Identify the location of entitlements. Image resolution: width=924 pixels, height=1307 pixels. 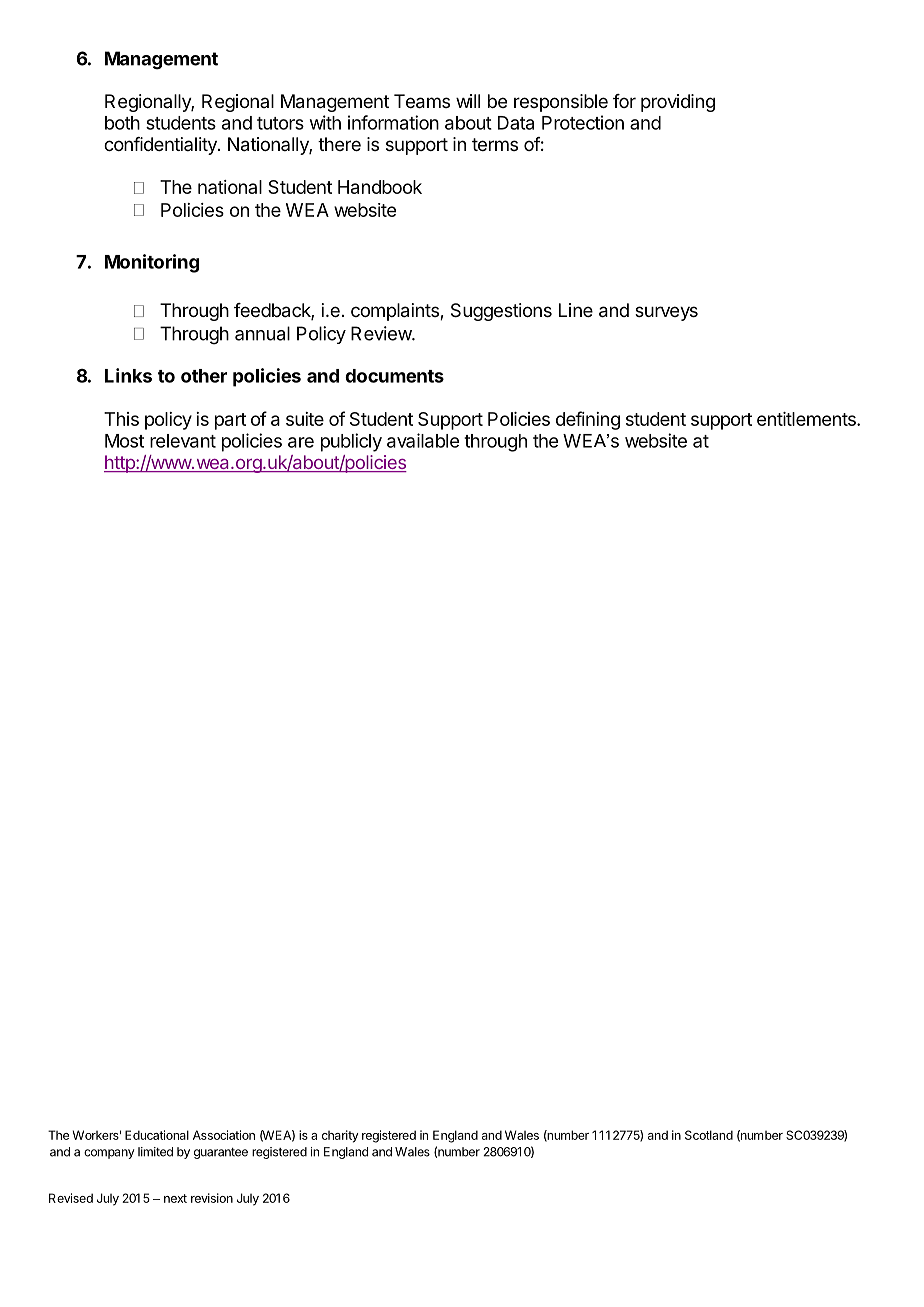
(807, 419).
